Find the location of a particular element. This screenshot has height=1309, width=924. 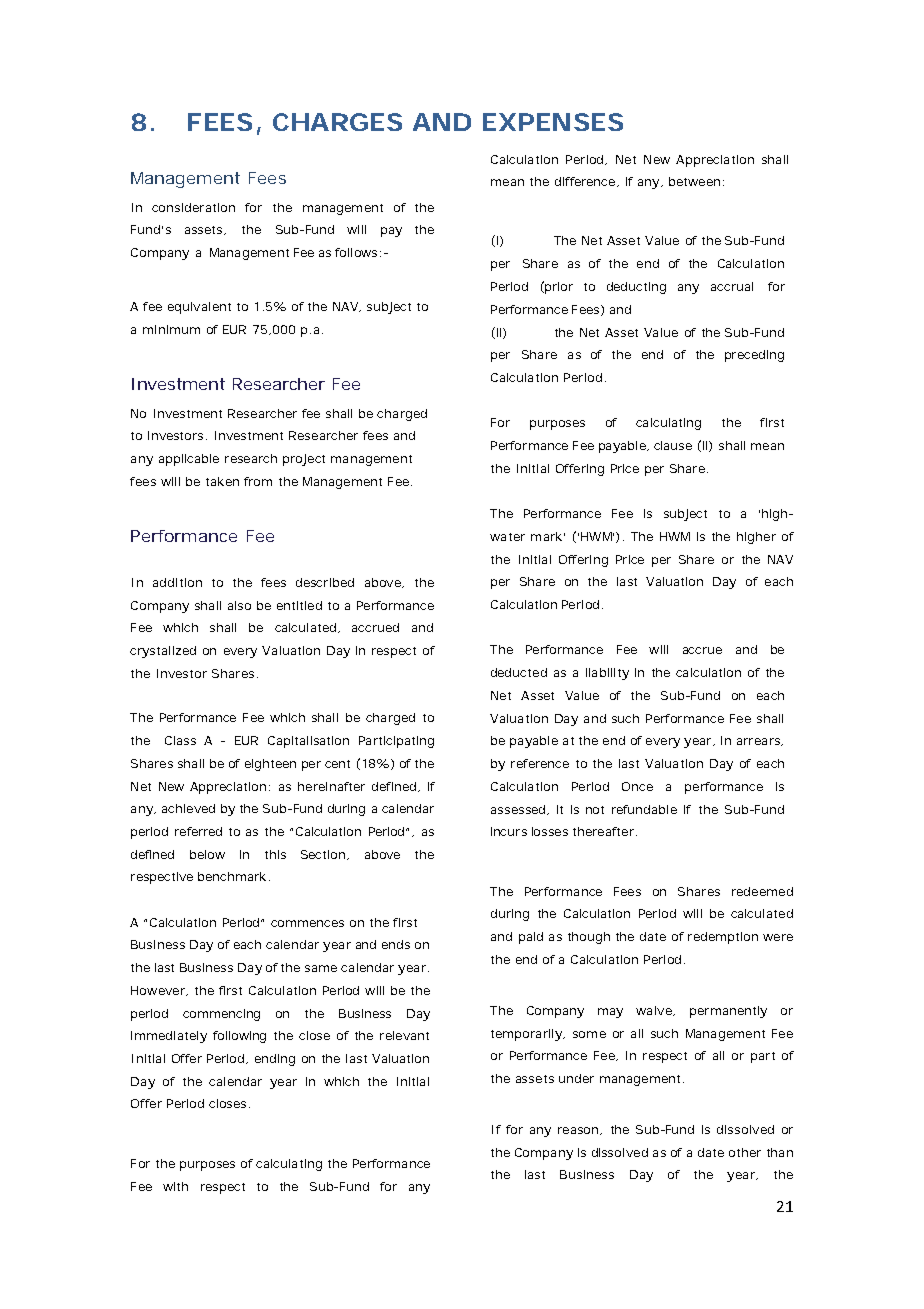

difference is located at coordinates (585, 181).
